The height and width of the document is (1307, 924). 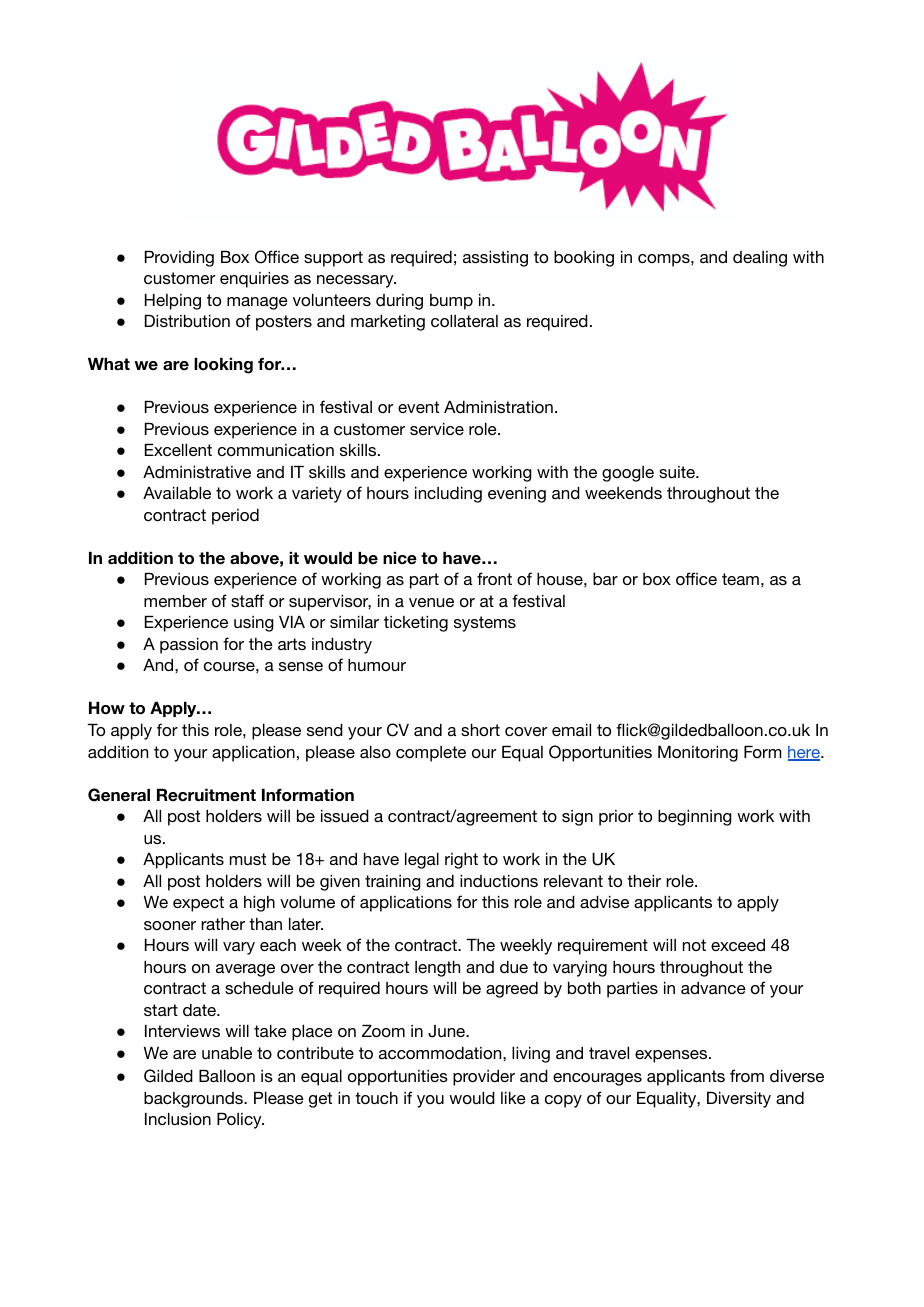 I want to click on backgrounds, so click(x=194, y=1100).
